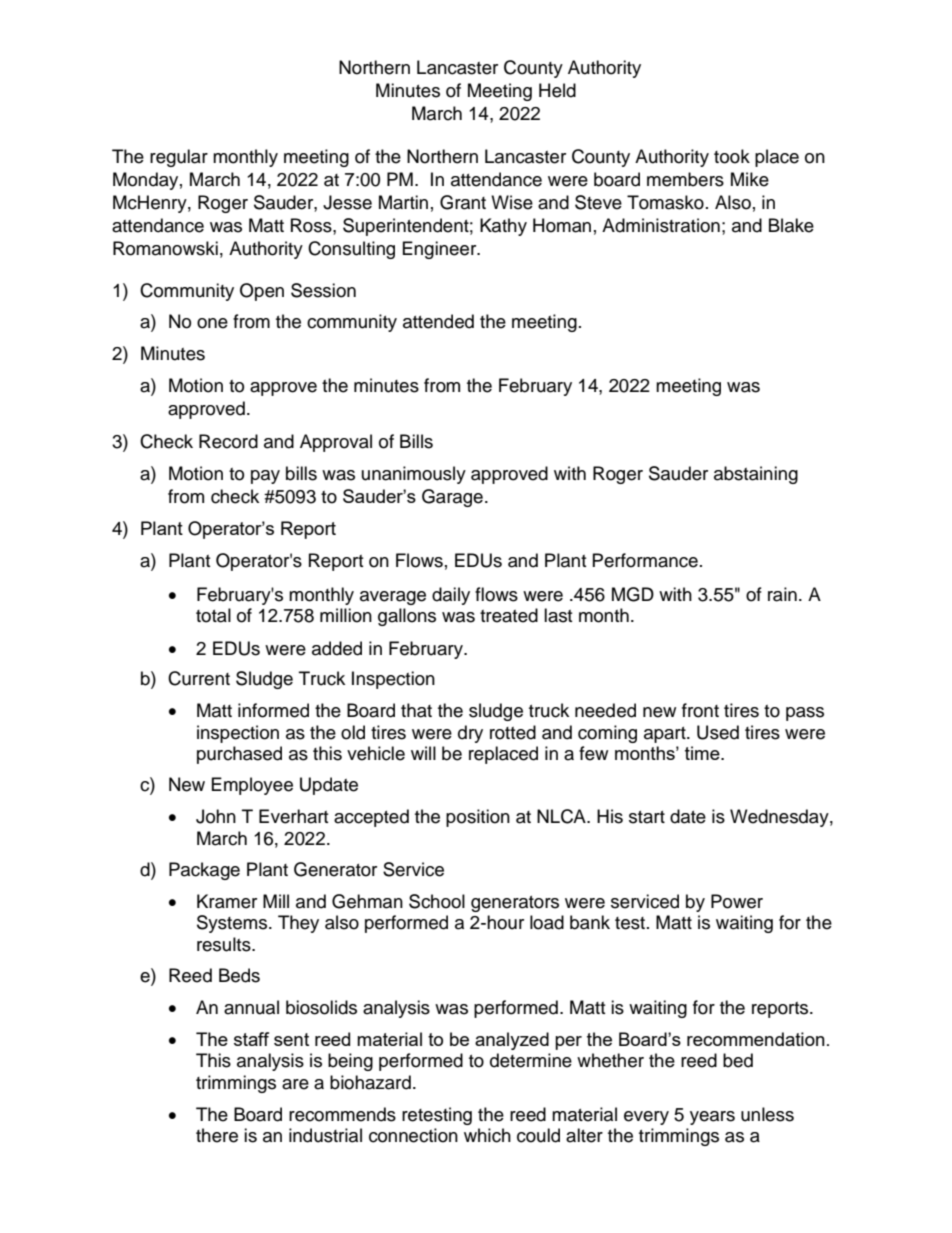 The height and width of the image is (1233, 952). Describe the element at coordinates (228, 441) in the image. I see `Record` at that location.
